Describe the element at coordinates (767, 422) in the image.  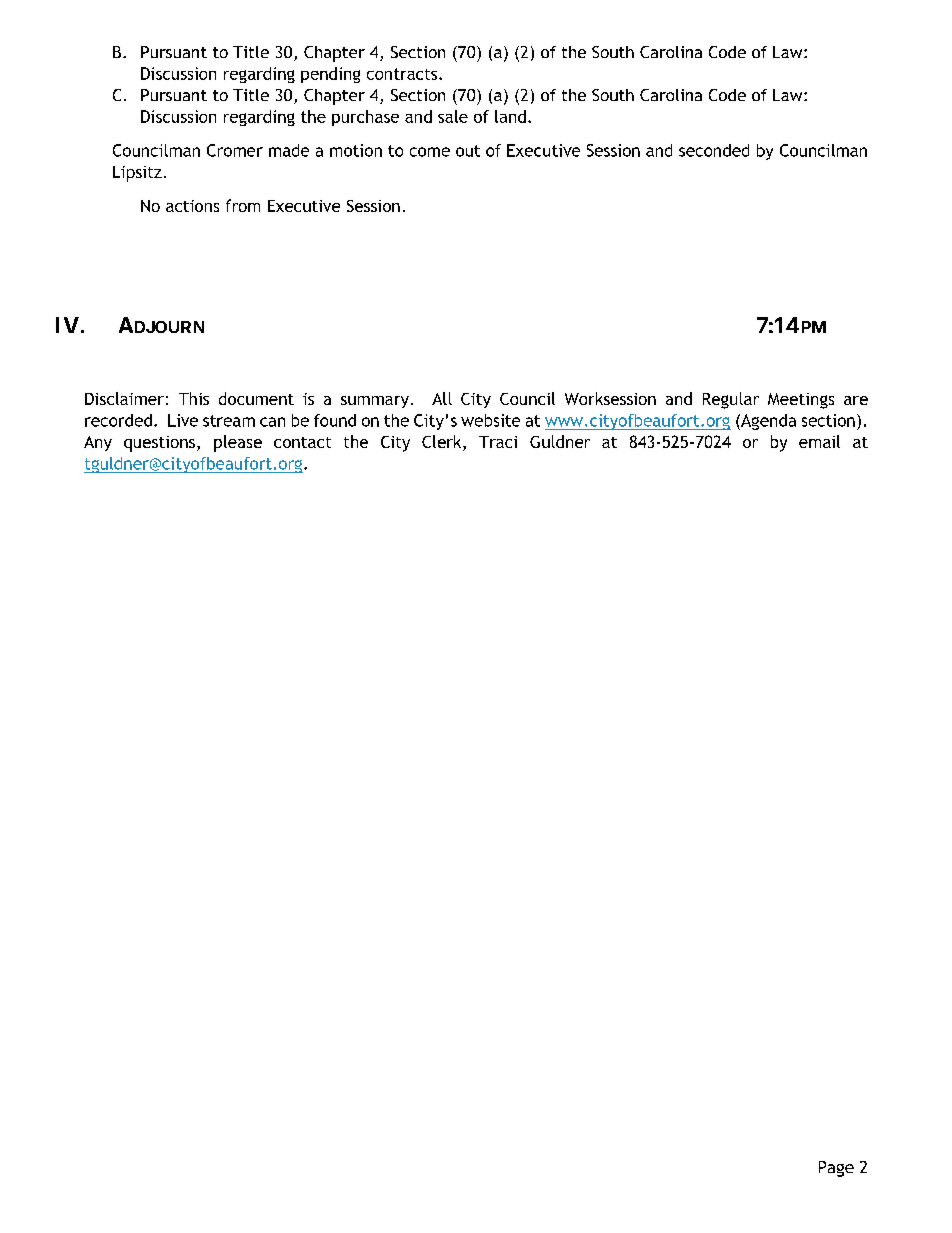
I see `Agenda` at that location.
